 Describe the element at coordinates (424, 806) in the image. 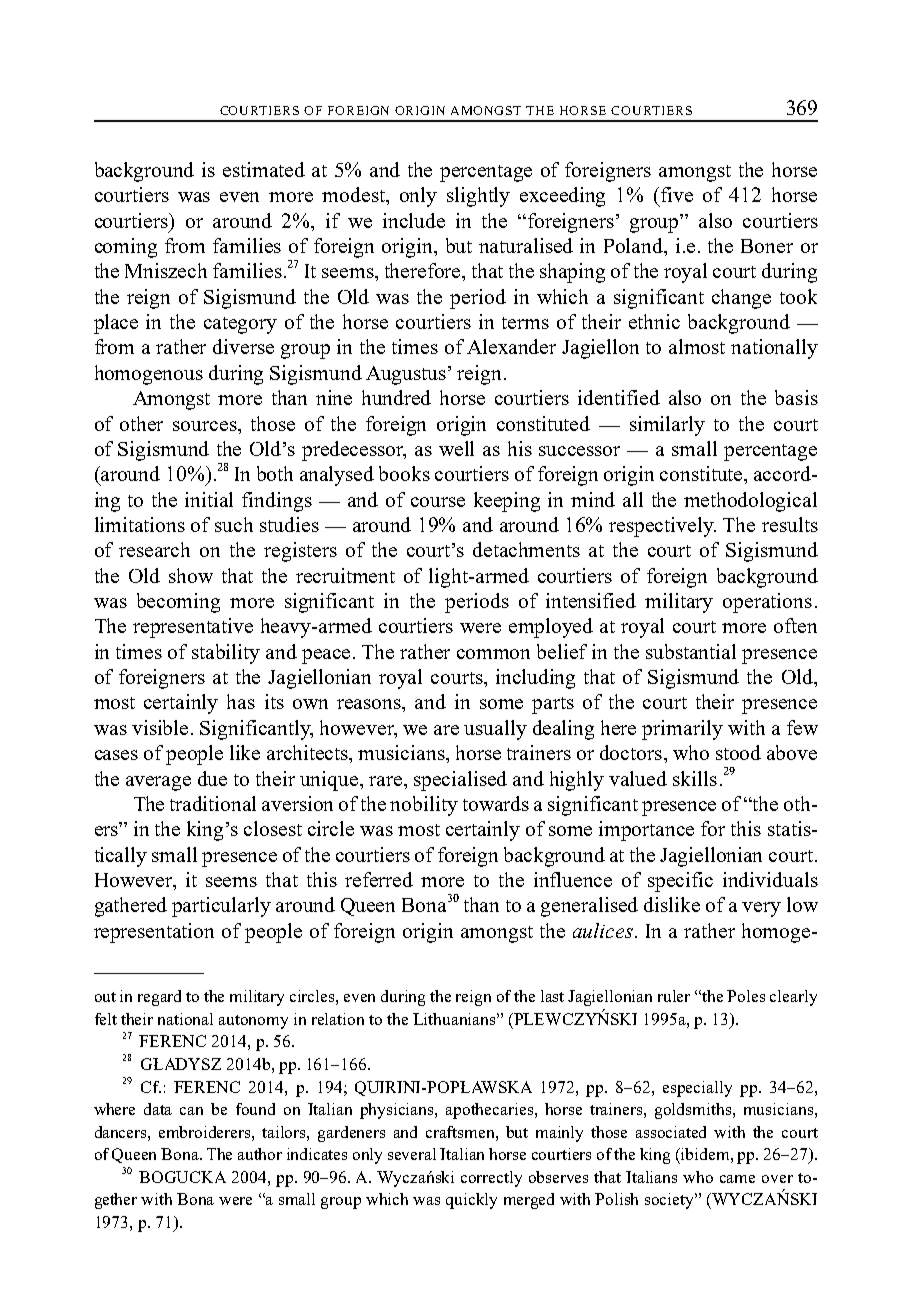

I see `nobility` at that location.
